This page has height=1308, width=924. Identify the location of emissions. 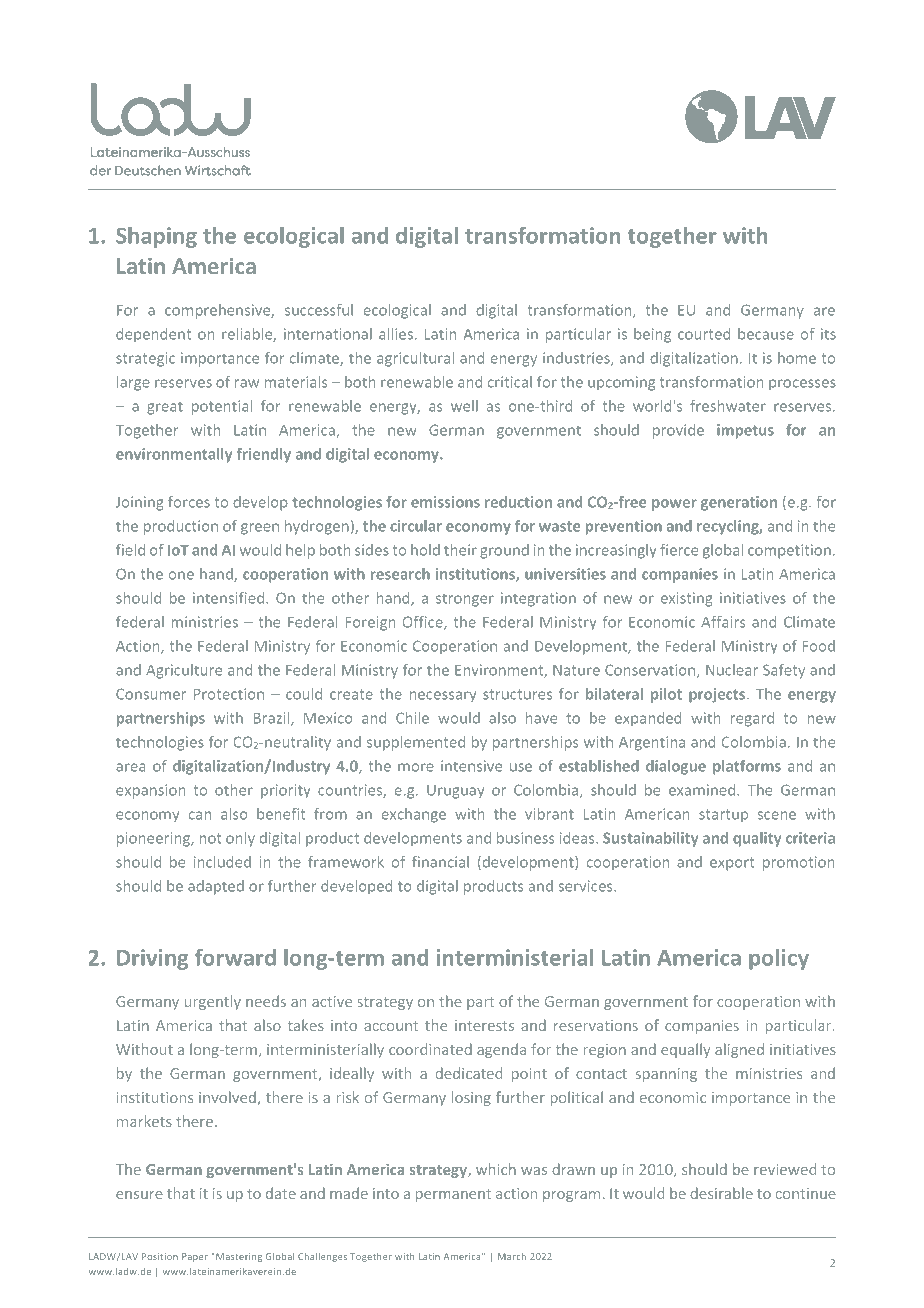
(445, 502).
